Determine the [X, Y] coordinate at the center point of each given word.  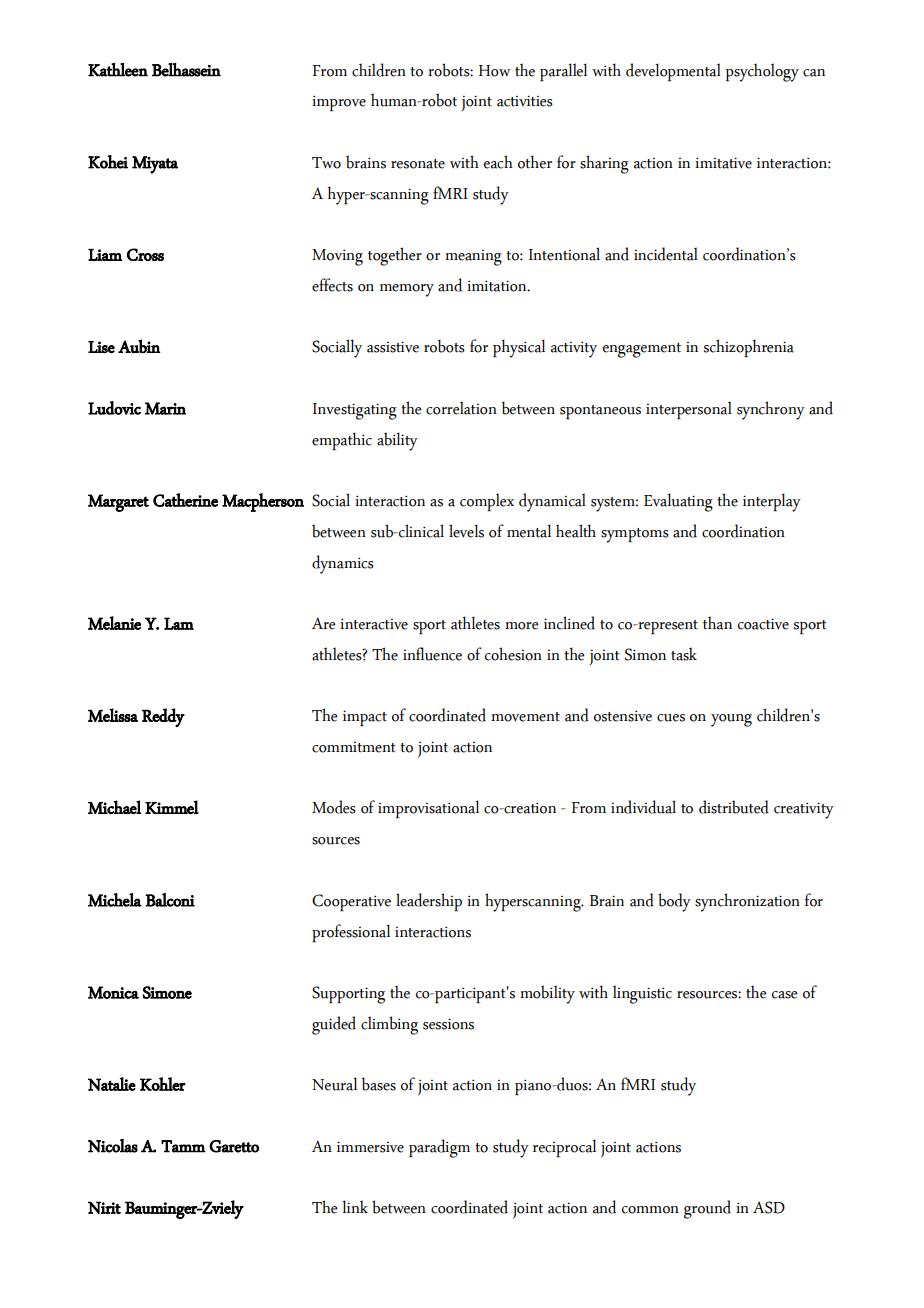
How [495, 71]
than [717, 623]
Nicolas [113, 1146]
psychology [762, 72]
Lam [179, 623]
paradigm [439, 1148]
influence [432, 654]
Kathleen [118, 70]
